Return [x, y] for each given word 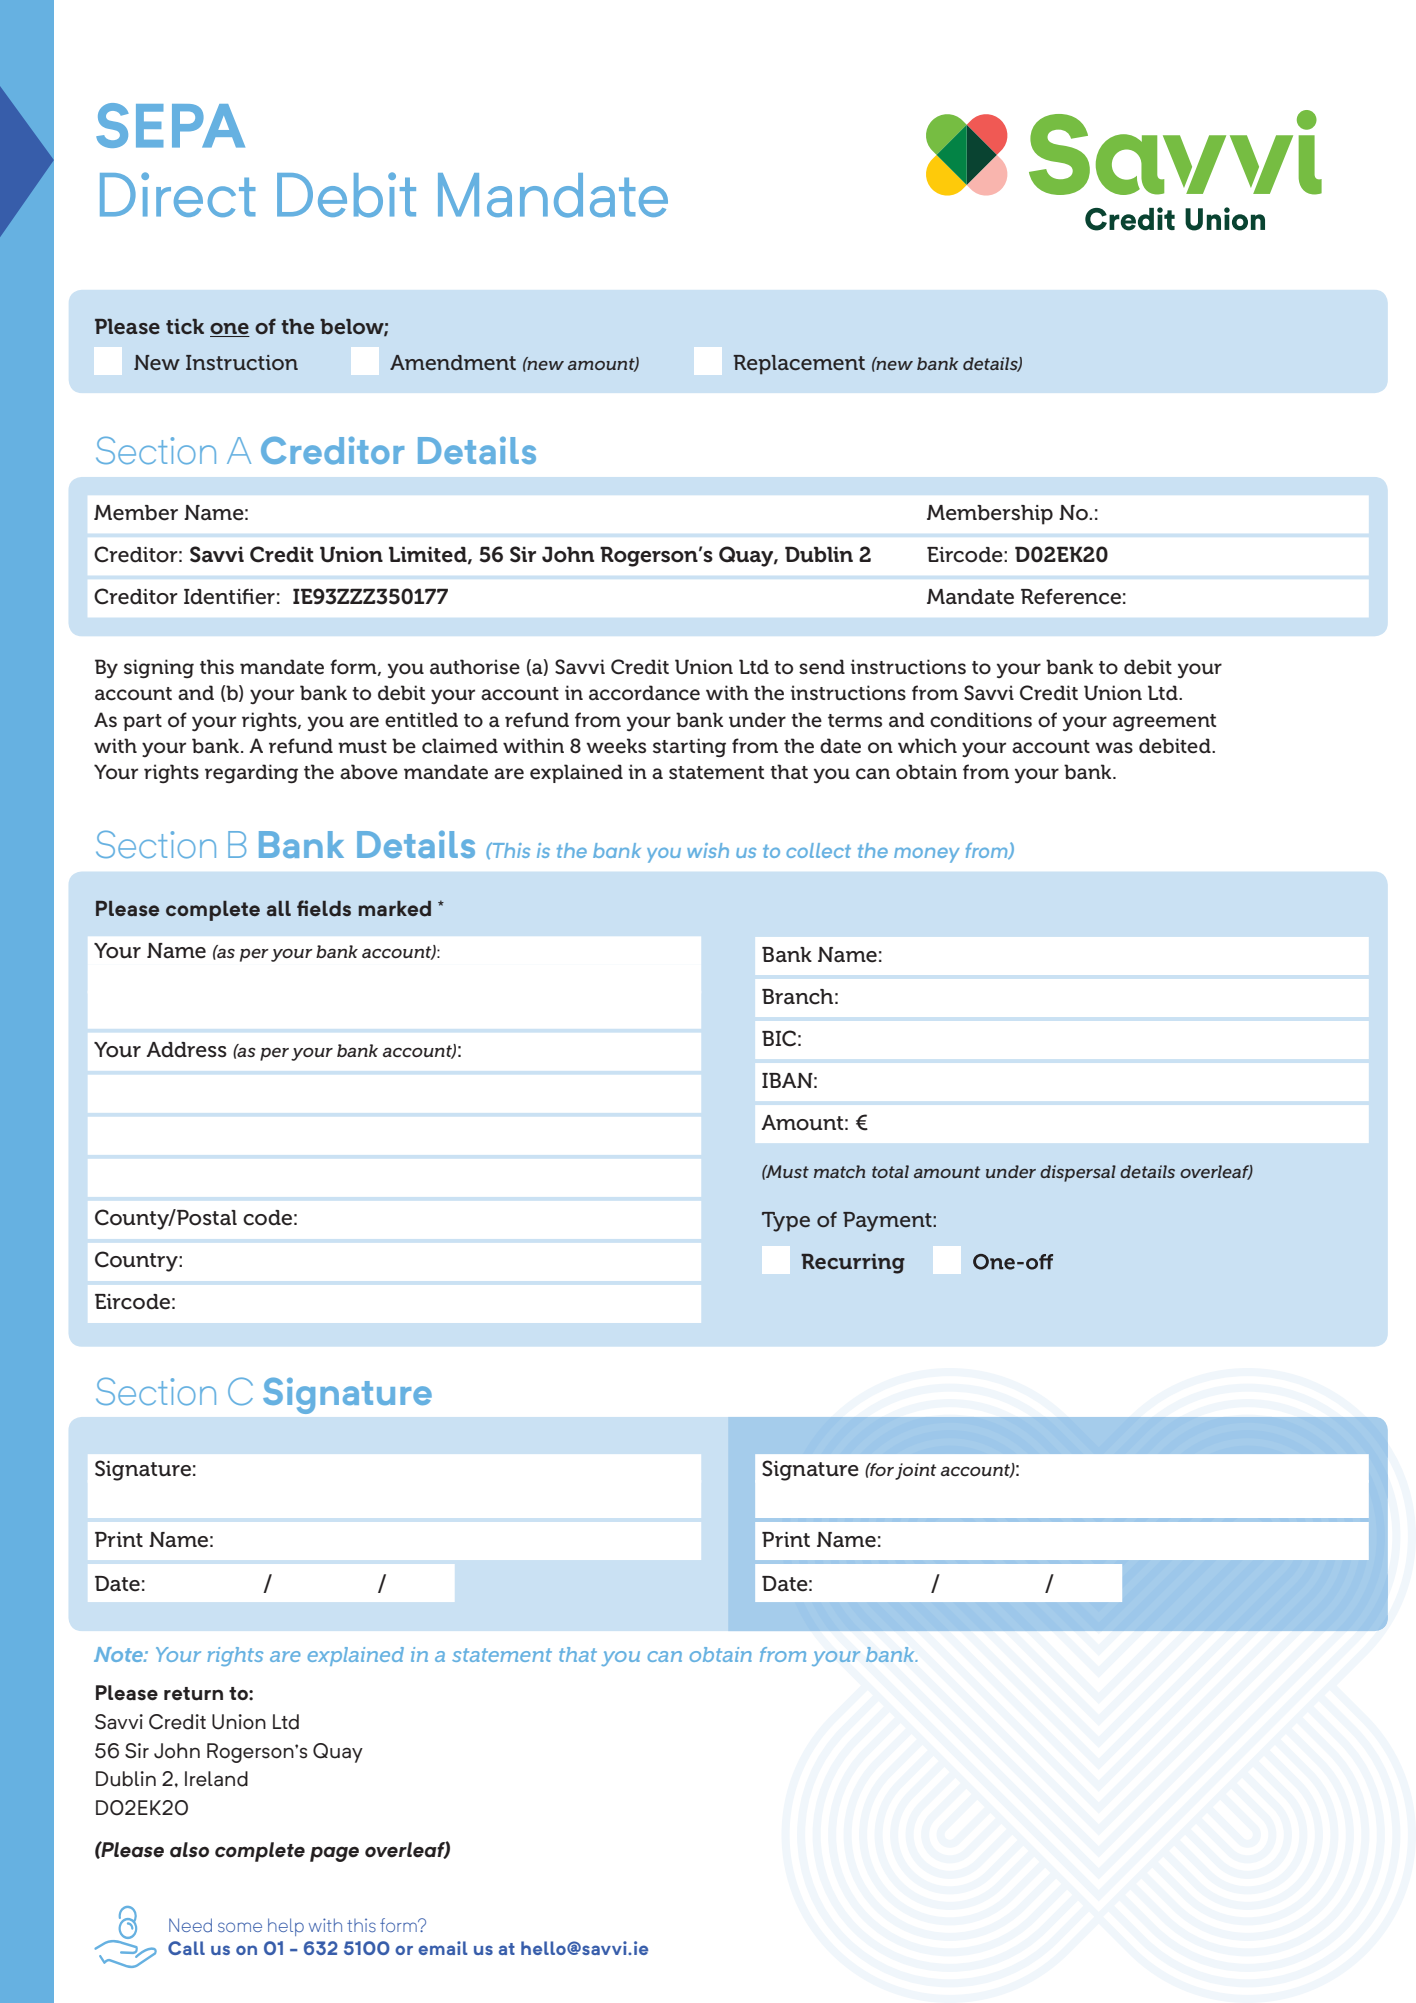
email [443, 1948]
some [240, 1927]
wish [708, 850]
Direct [177, 194]
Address [187, 1050]
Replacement [799, 365]
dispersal [1078, 1173]
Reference [1071, 596]
